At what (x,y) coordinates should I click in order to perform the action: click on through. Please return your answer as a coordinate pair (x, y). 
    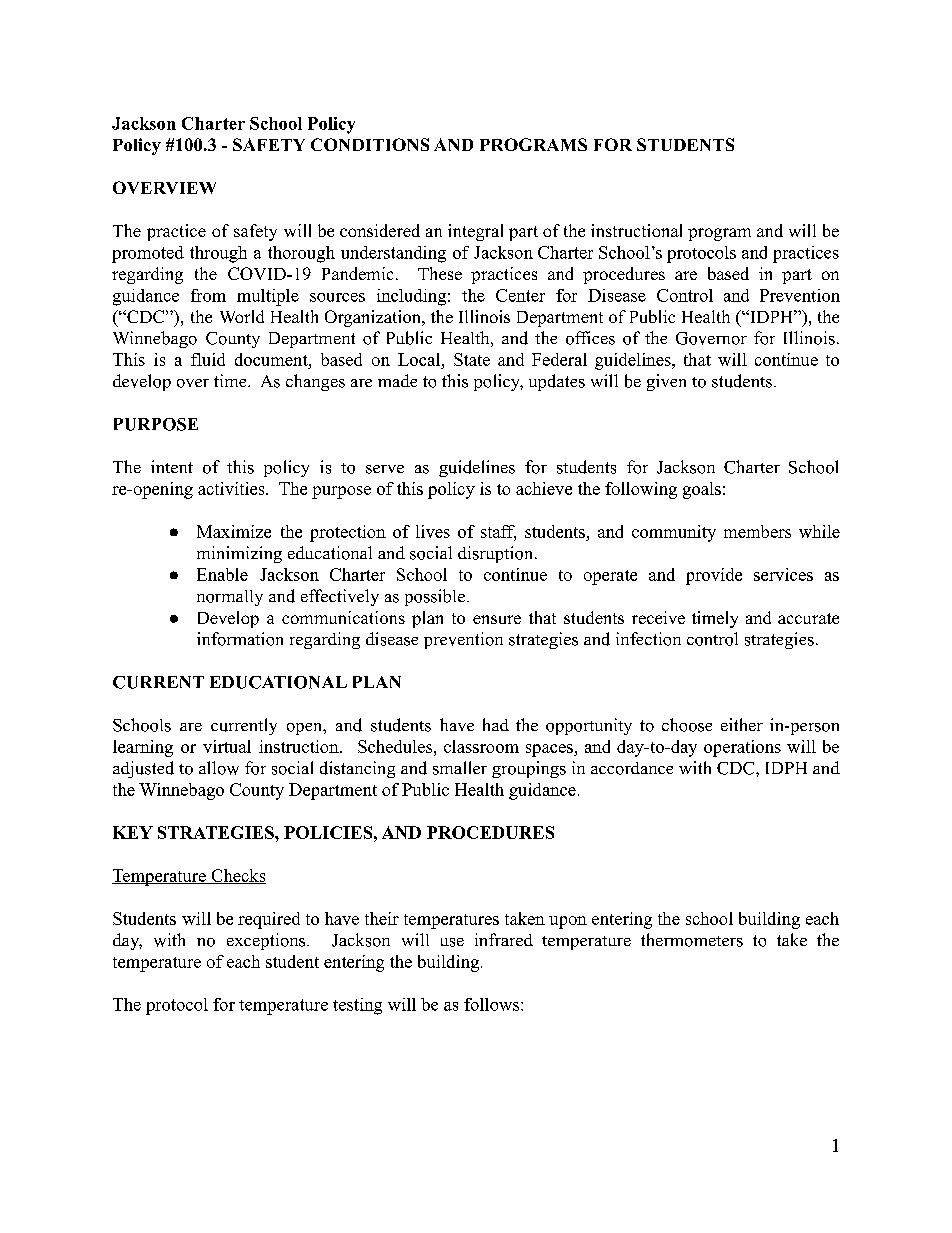
    Looking at the image, I should click on (218, 254).
